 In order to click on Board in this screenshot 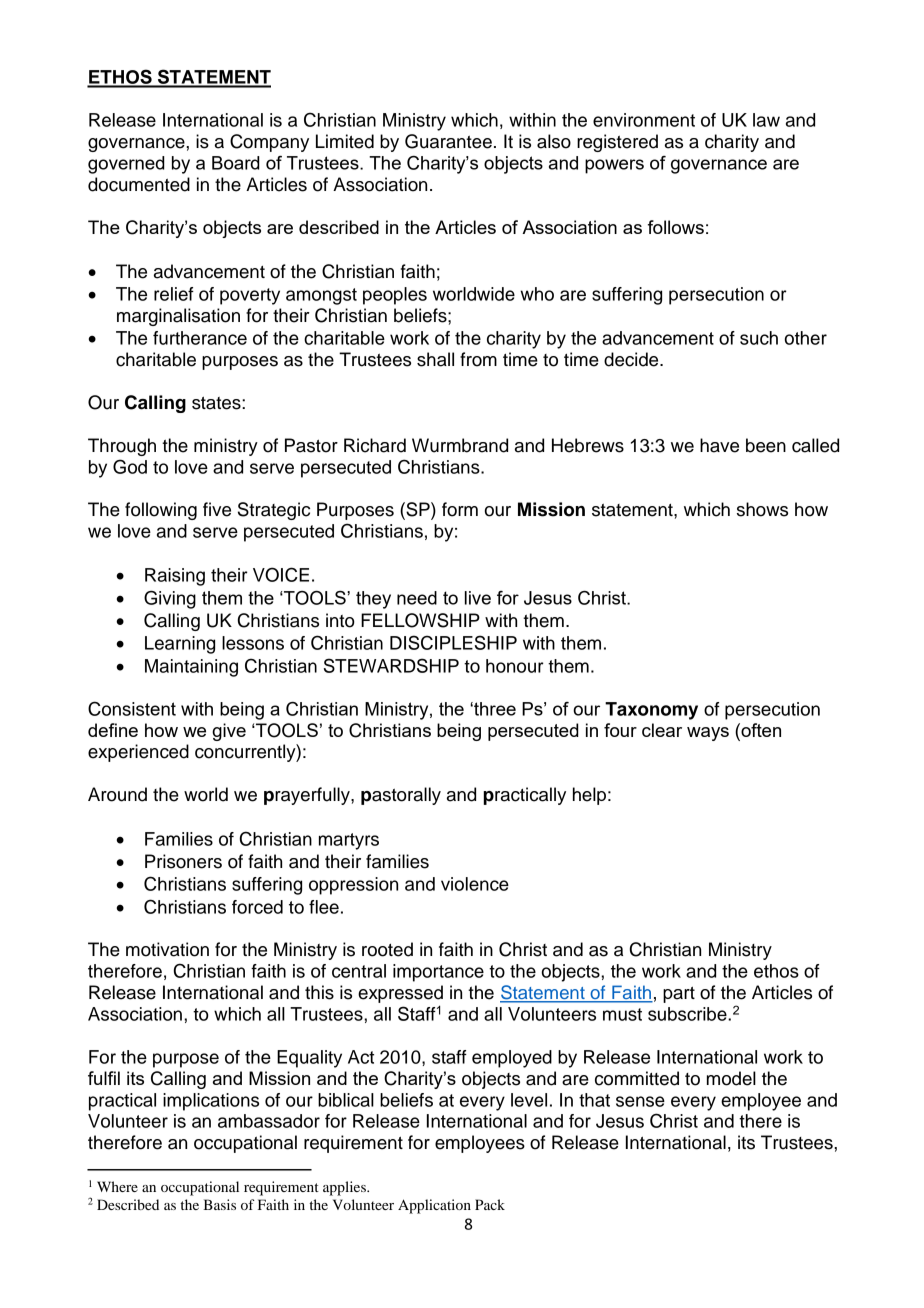, I will do `click(236, 163)`.
